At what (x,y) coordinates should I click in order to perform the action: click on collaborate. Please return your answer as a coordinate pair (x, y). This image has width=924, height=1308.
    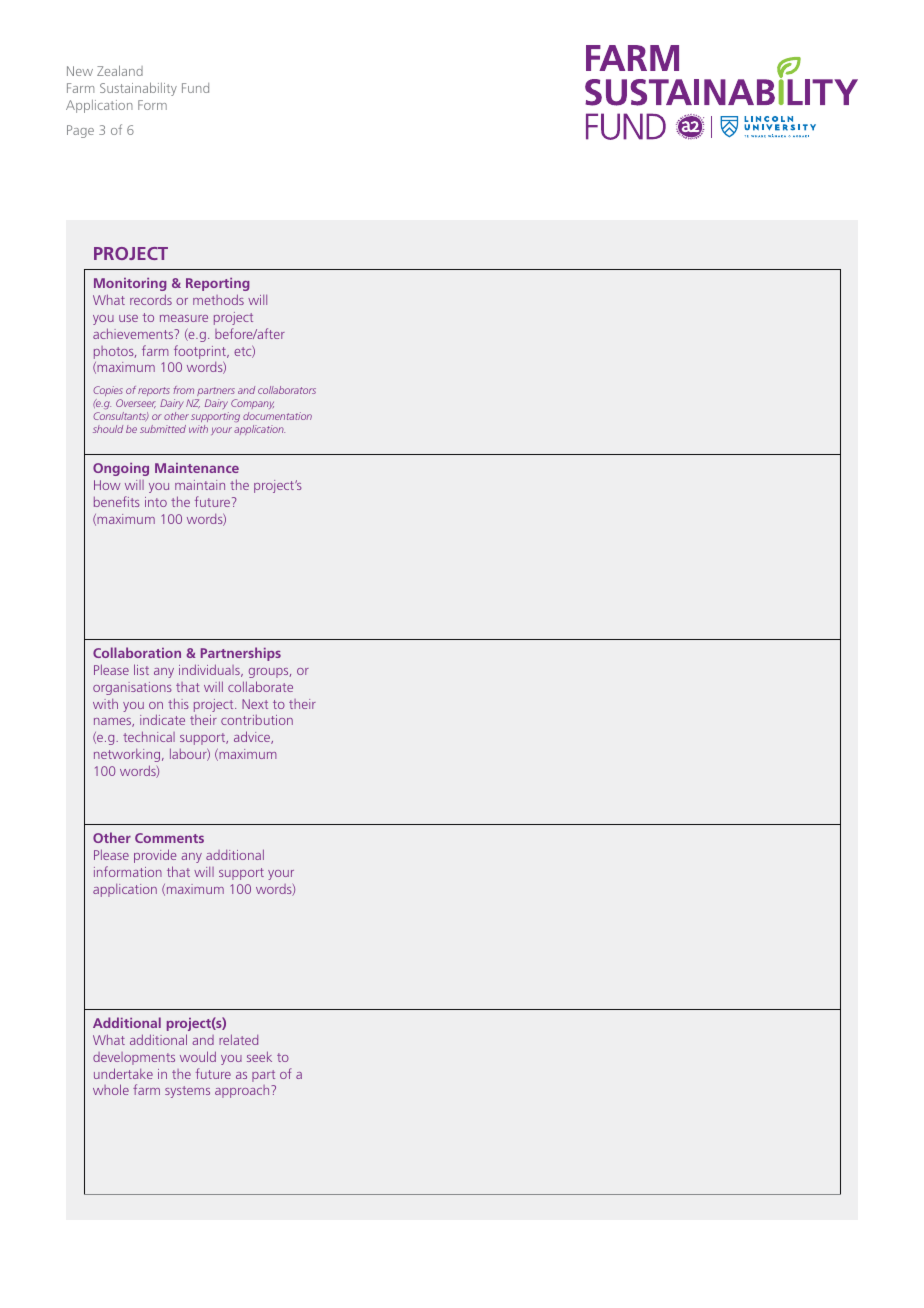
    Looking at the image, I should click on (260, 686).
